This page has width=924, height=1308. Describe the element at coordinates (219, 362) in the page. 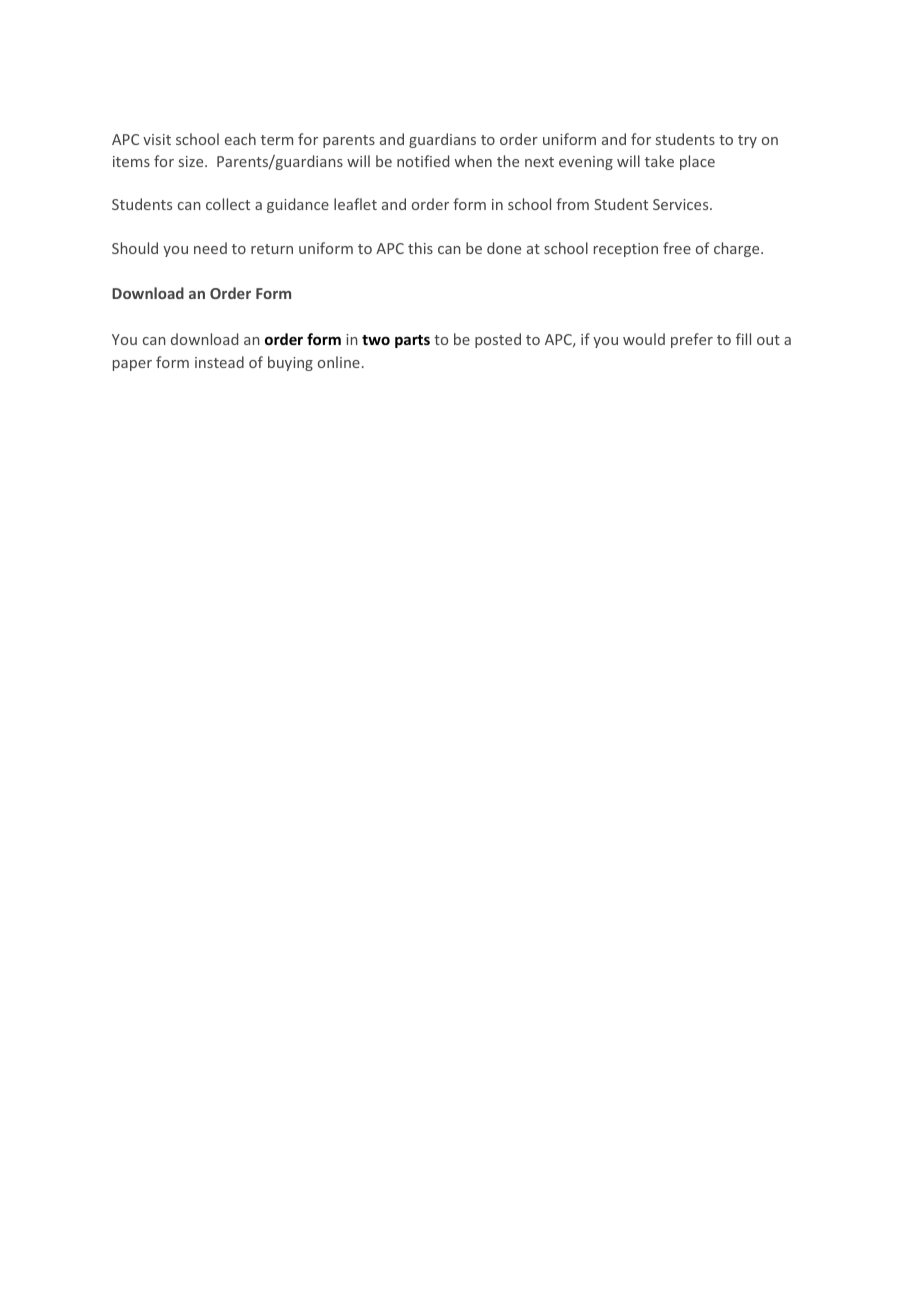

I see `instead` at that location.
